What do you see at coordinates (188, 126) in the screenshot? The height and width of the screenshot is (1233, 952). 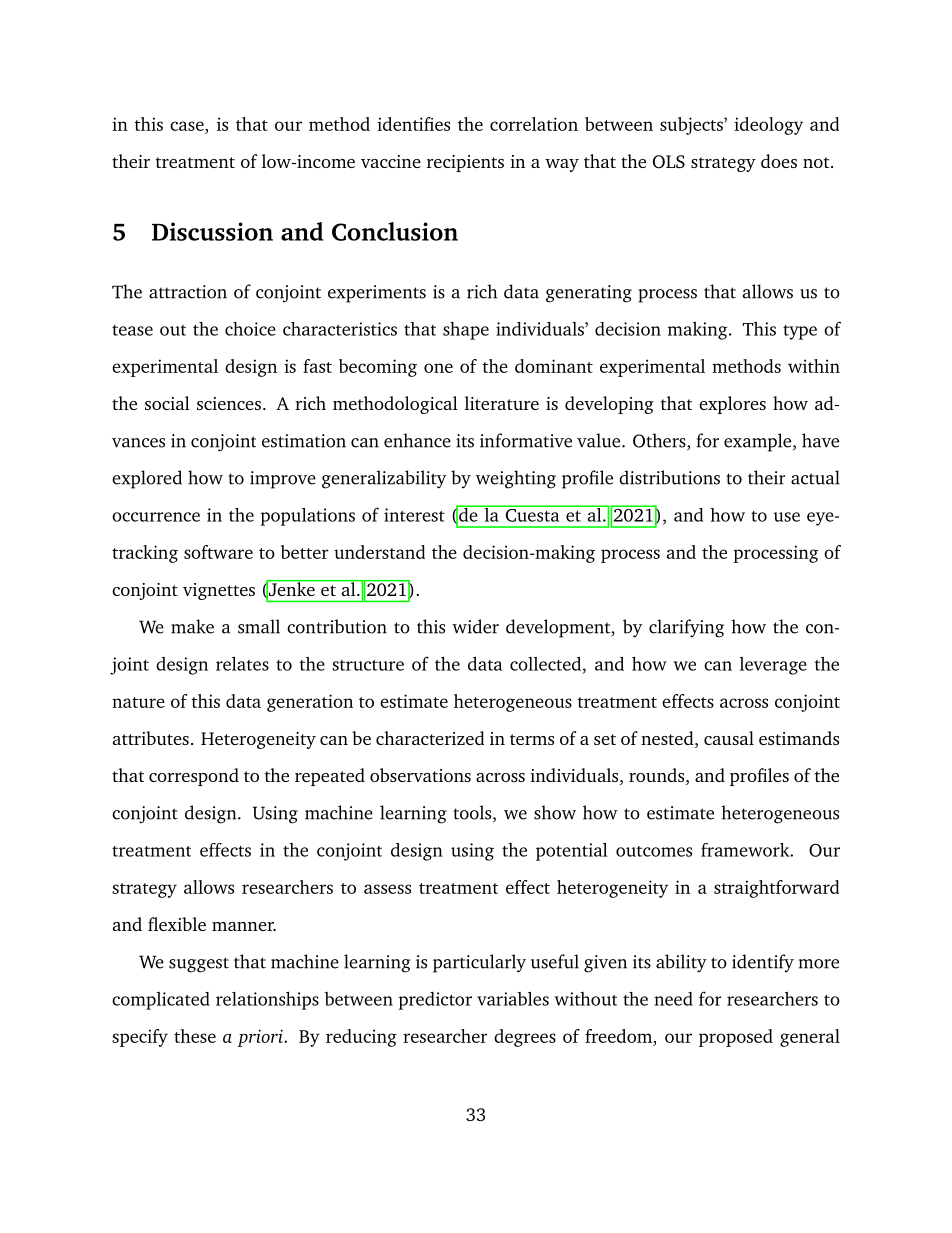 I see `case` at bounding box center [188, 126].
